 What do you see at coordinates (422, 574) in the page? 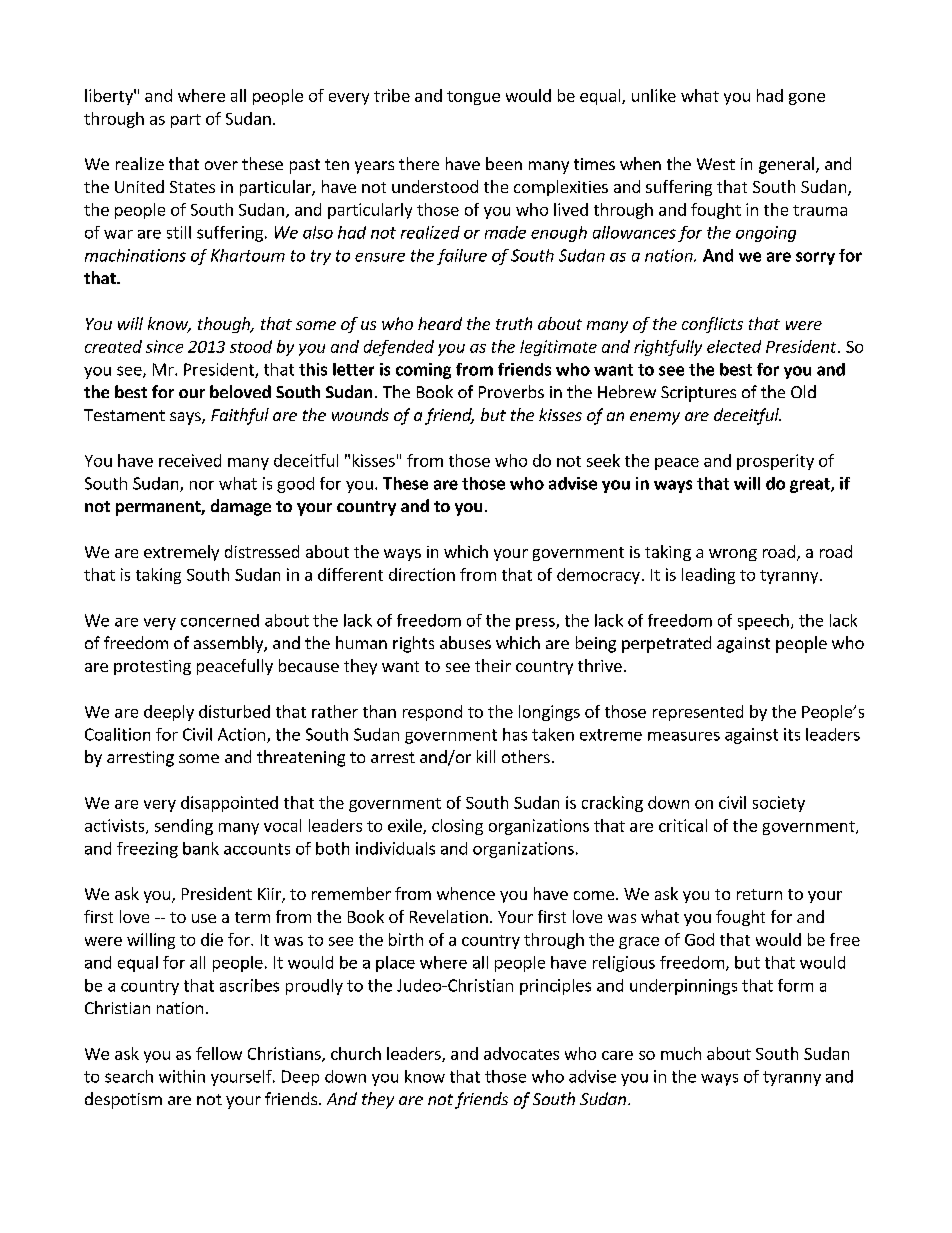
I see `direction` at bounding box center [422, 574].
